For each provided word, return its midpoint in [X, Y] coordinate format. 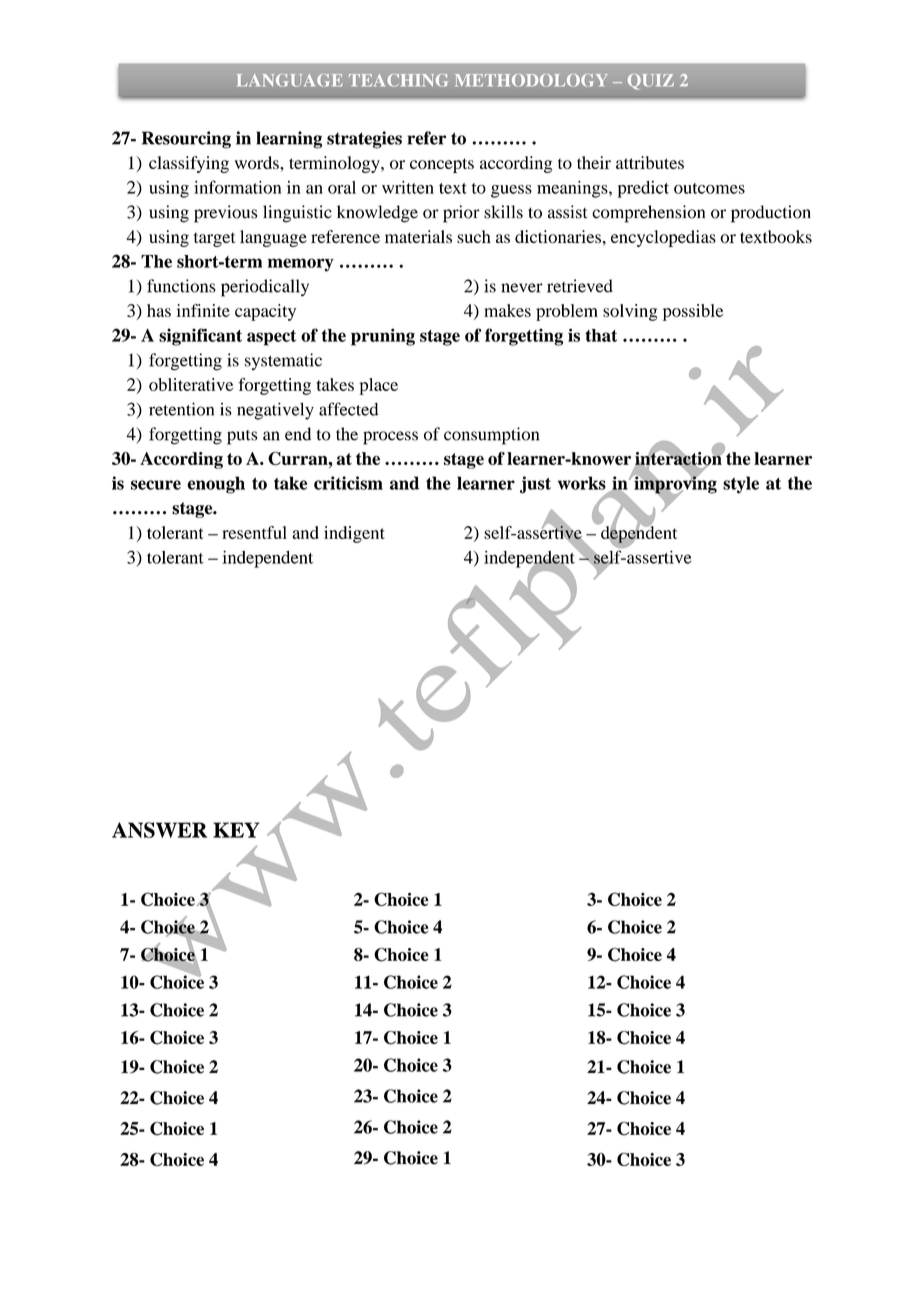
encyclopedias [663, 238]
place [378, 386]
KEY [236, 830]
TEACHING [398, 80]
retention [181, 409]
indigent [354, 534]
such [474, 236]
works [582, 483]
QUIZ [651, 82]
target [215, 239]
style [741, 485]
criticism [348, 483]
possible [693, 312]
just [535, 485]
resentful [254, 532]
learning [289, 140]
